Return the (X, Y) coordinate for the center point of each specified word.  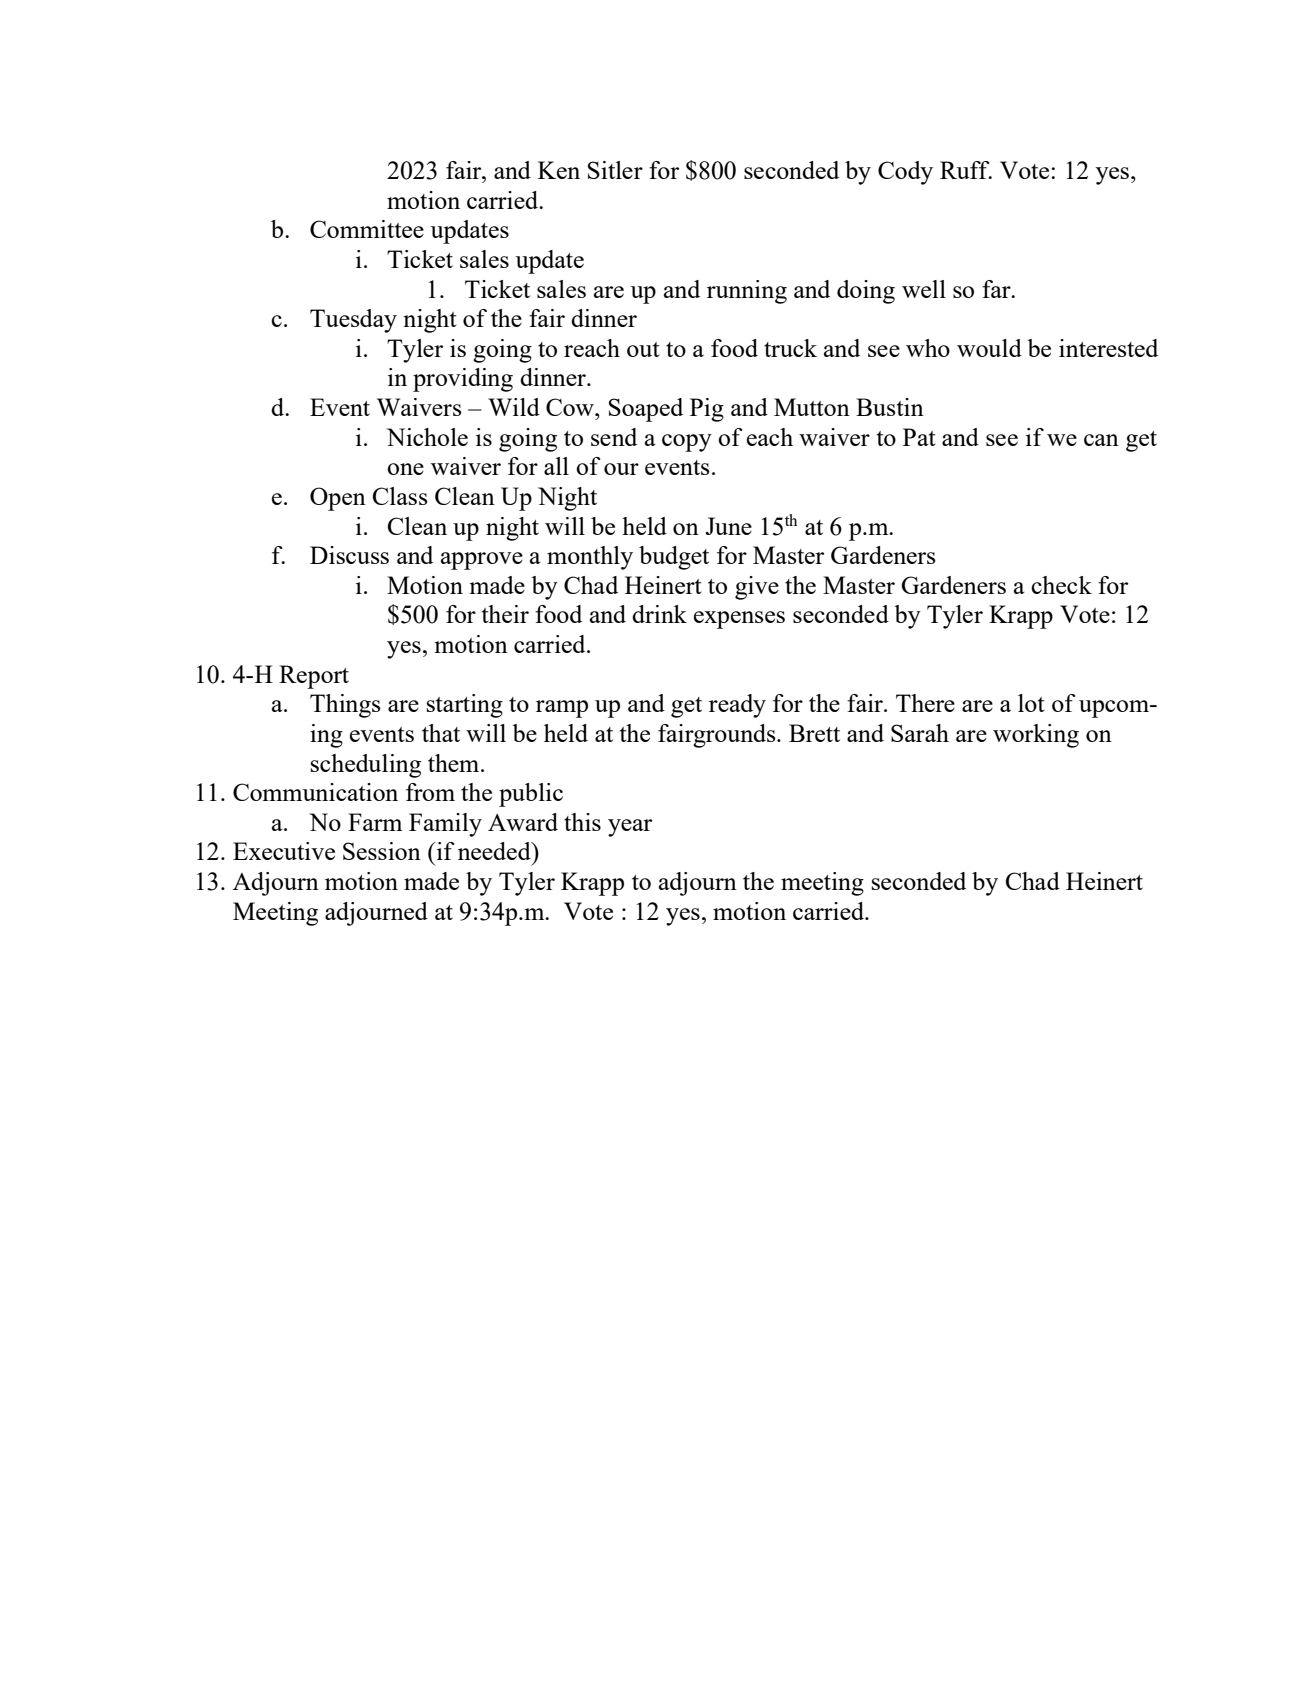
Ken (559, 170)
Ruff (966, 170)
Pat (919, 437)
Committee (367, 229)
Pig (707, 410)
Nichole (427, 437)
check (1061, 585)
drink (659, 614)
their (505, 614)
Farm (375, 822)
